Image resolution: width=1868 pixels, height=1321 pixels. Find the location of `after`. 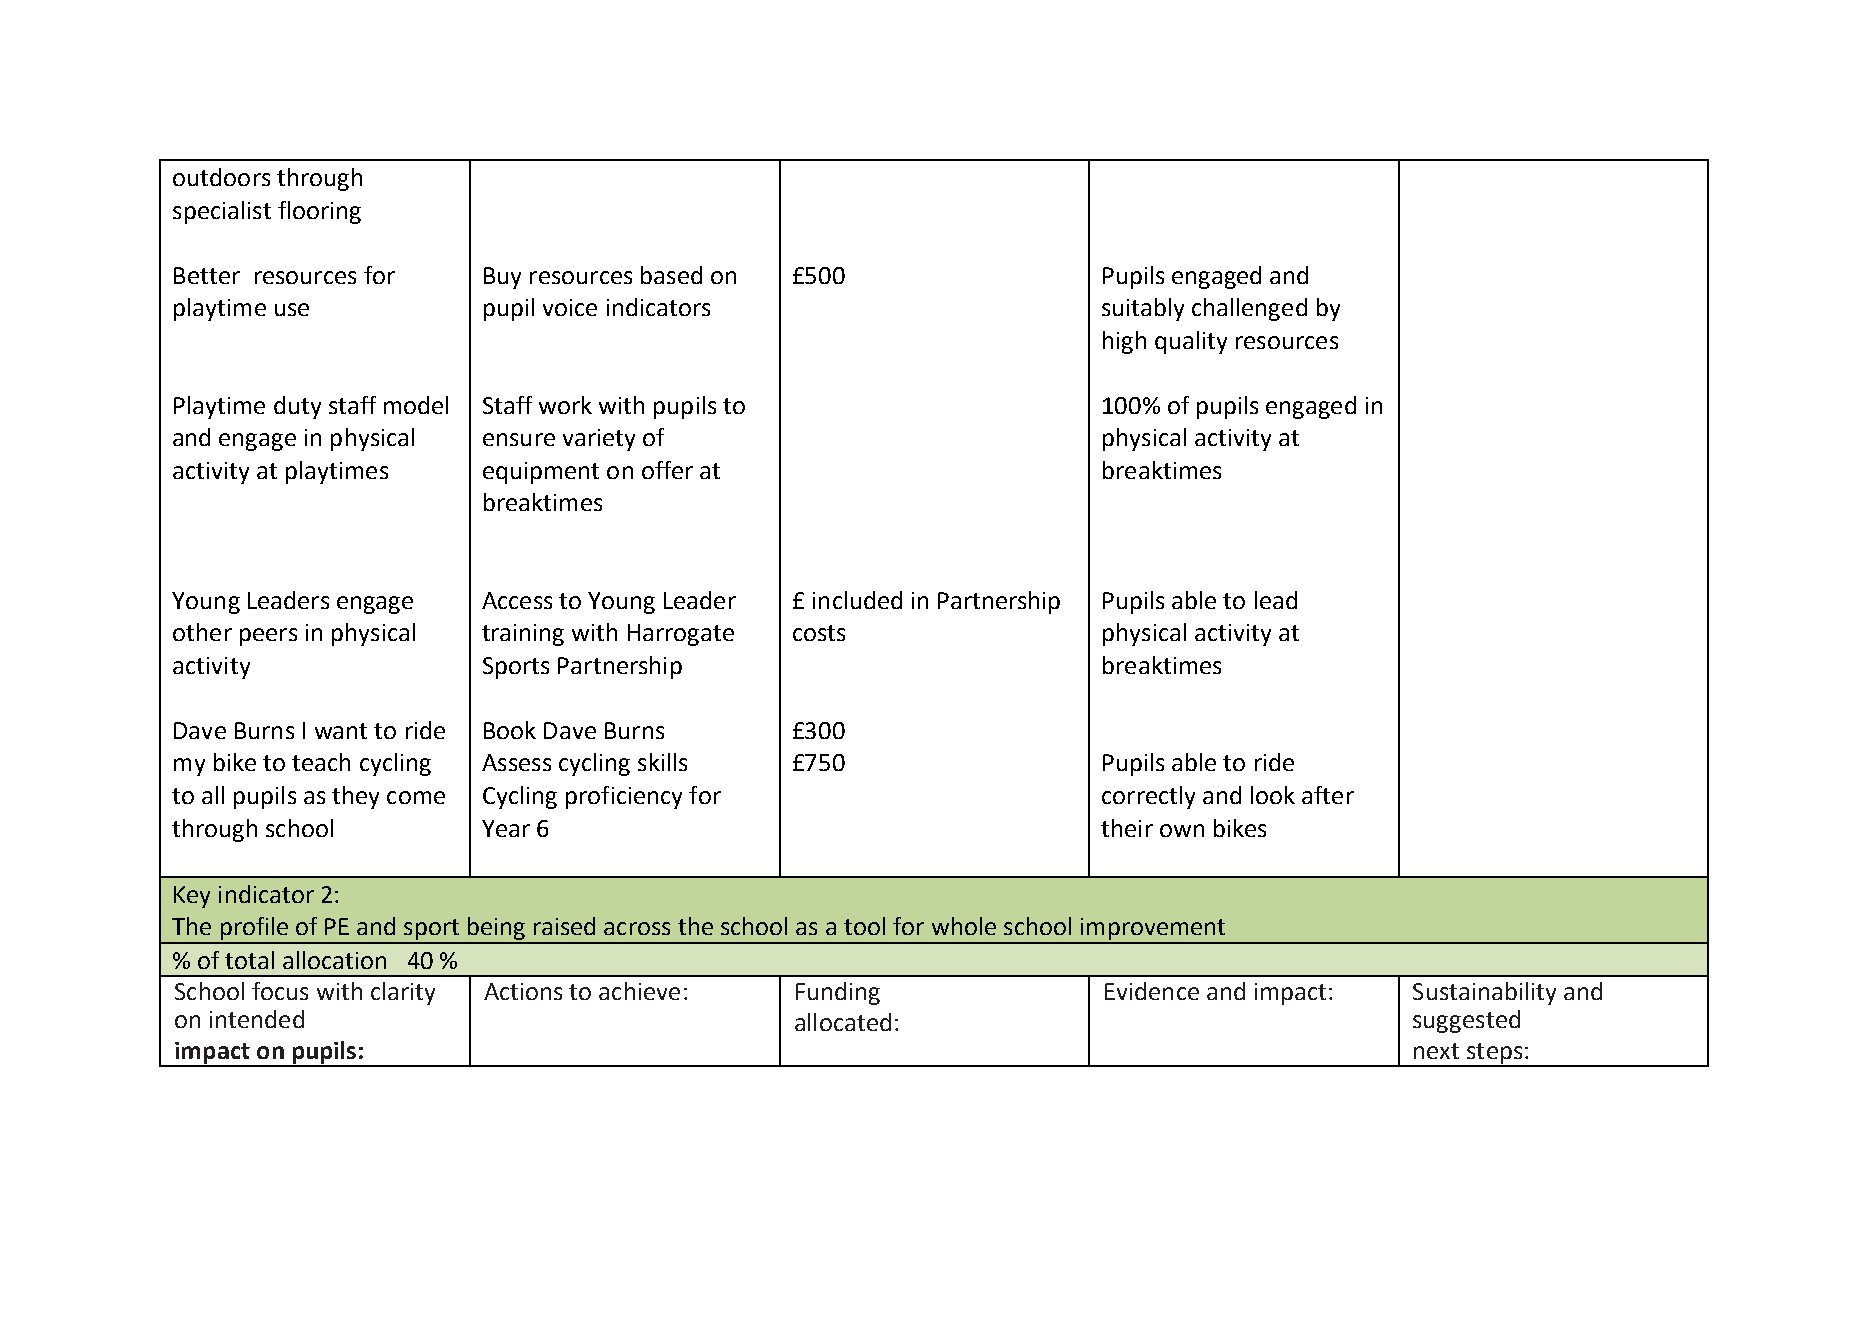

after is located at coordinates (1328, 795).
